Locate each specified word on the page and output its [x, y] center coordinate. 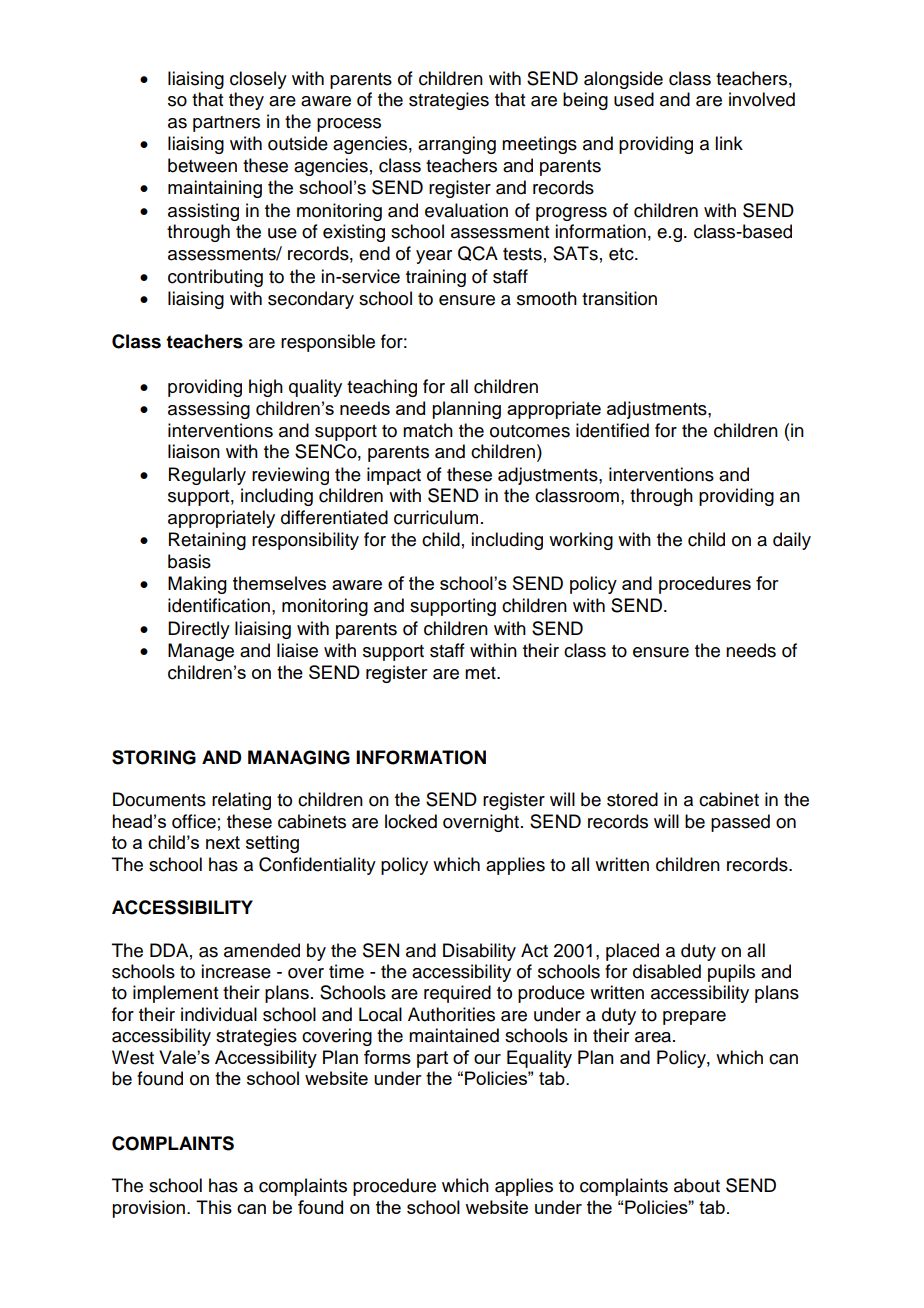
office [194, 821]
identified [612, 430]
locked [411, 821]
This [214, 1207]
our [487, 1059]
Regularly [207, 476]
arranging [457, 145]
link [729, 143]
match [428, 430]
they [246, 101]
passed [740, 823]
